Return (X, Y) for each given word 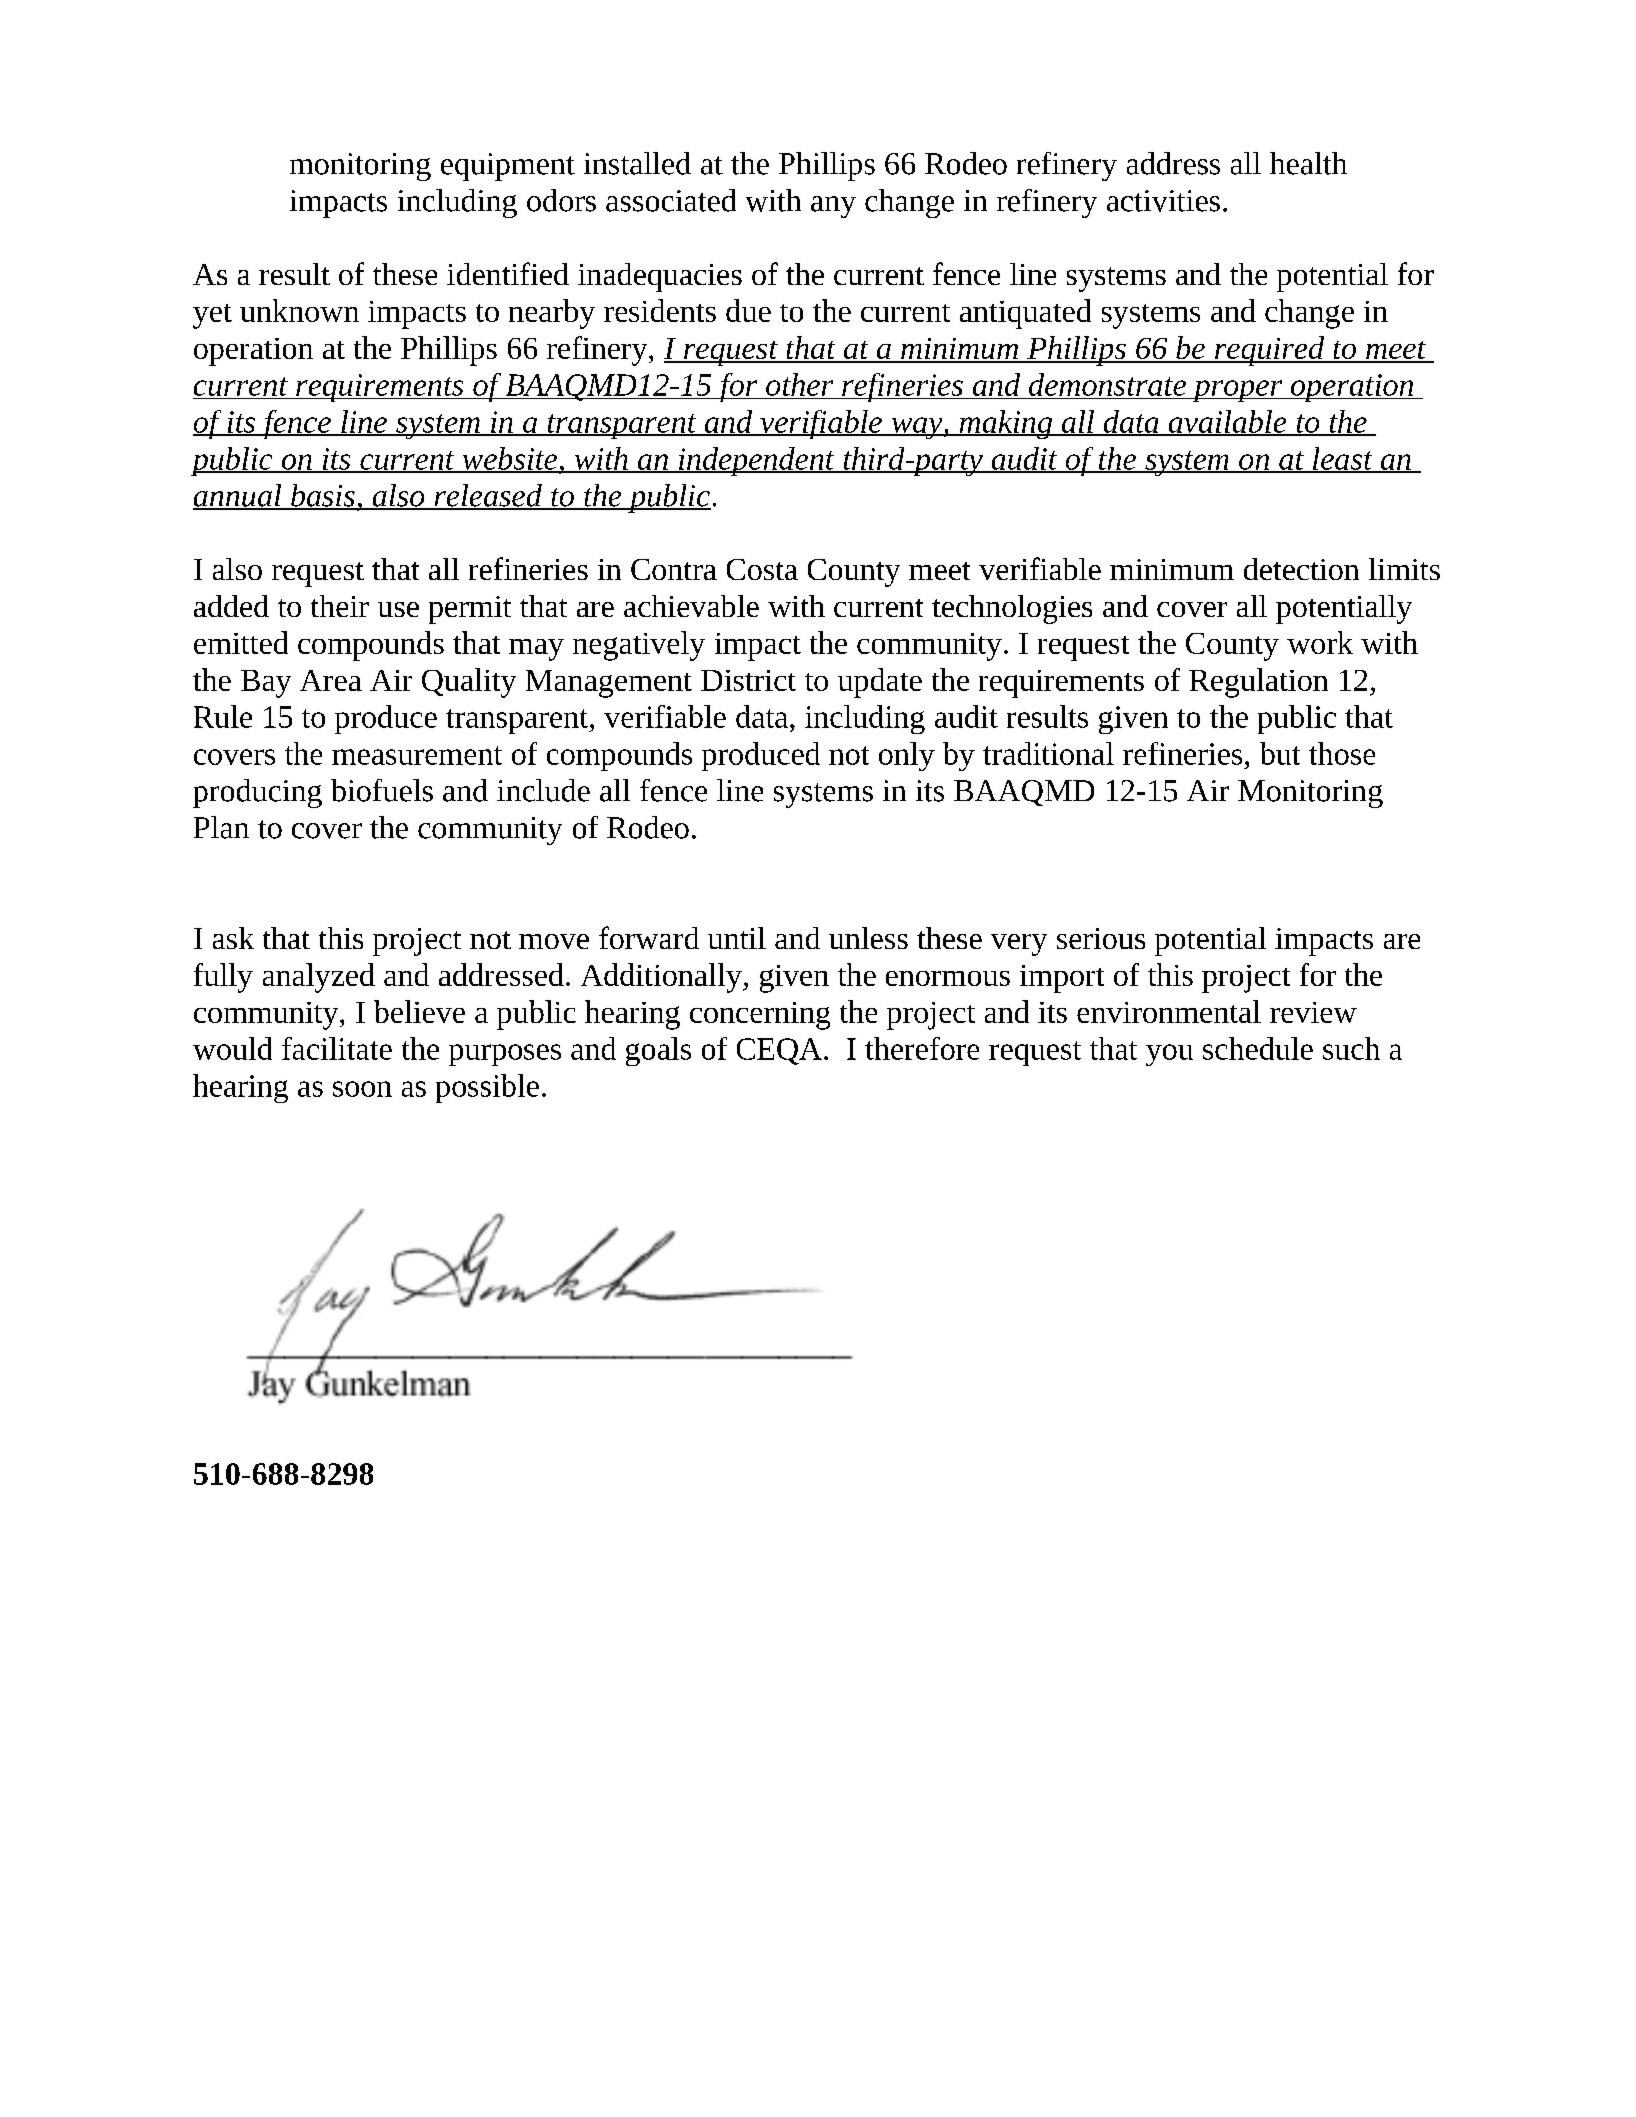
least (1343, 459)
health (1308, 163)
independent (757, 461)
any (833, 207)
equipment (508, 167)
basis (323, 496)
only (907, 756)
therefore (922, 1048)
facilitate (337, 1048)
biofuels (382, 790)
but (1280, 753)
